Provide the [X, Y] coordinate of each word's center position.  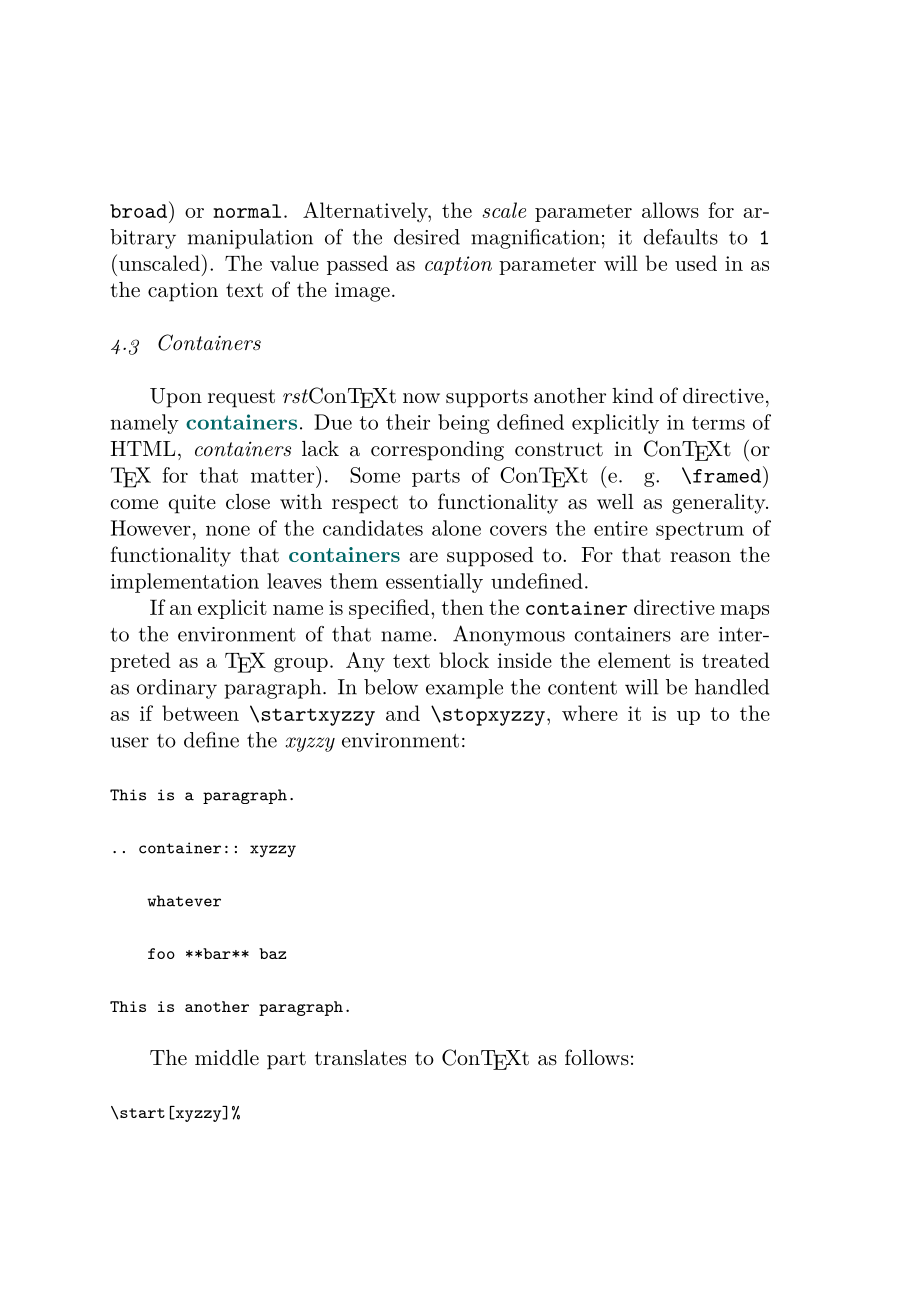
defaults [680, 237]
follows [597, 1057]
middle [227, 1057]
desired [427, 237]
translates [360, 1058]
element [634, 660]
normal [247, 211]
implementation [185, 583]
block [464, 660]
